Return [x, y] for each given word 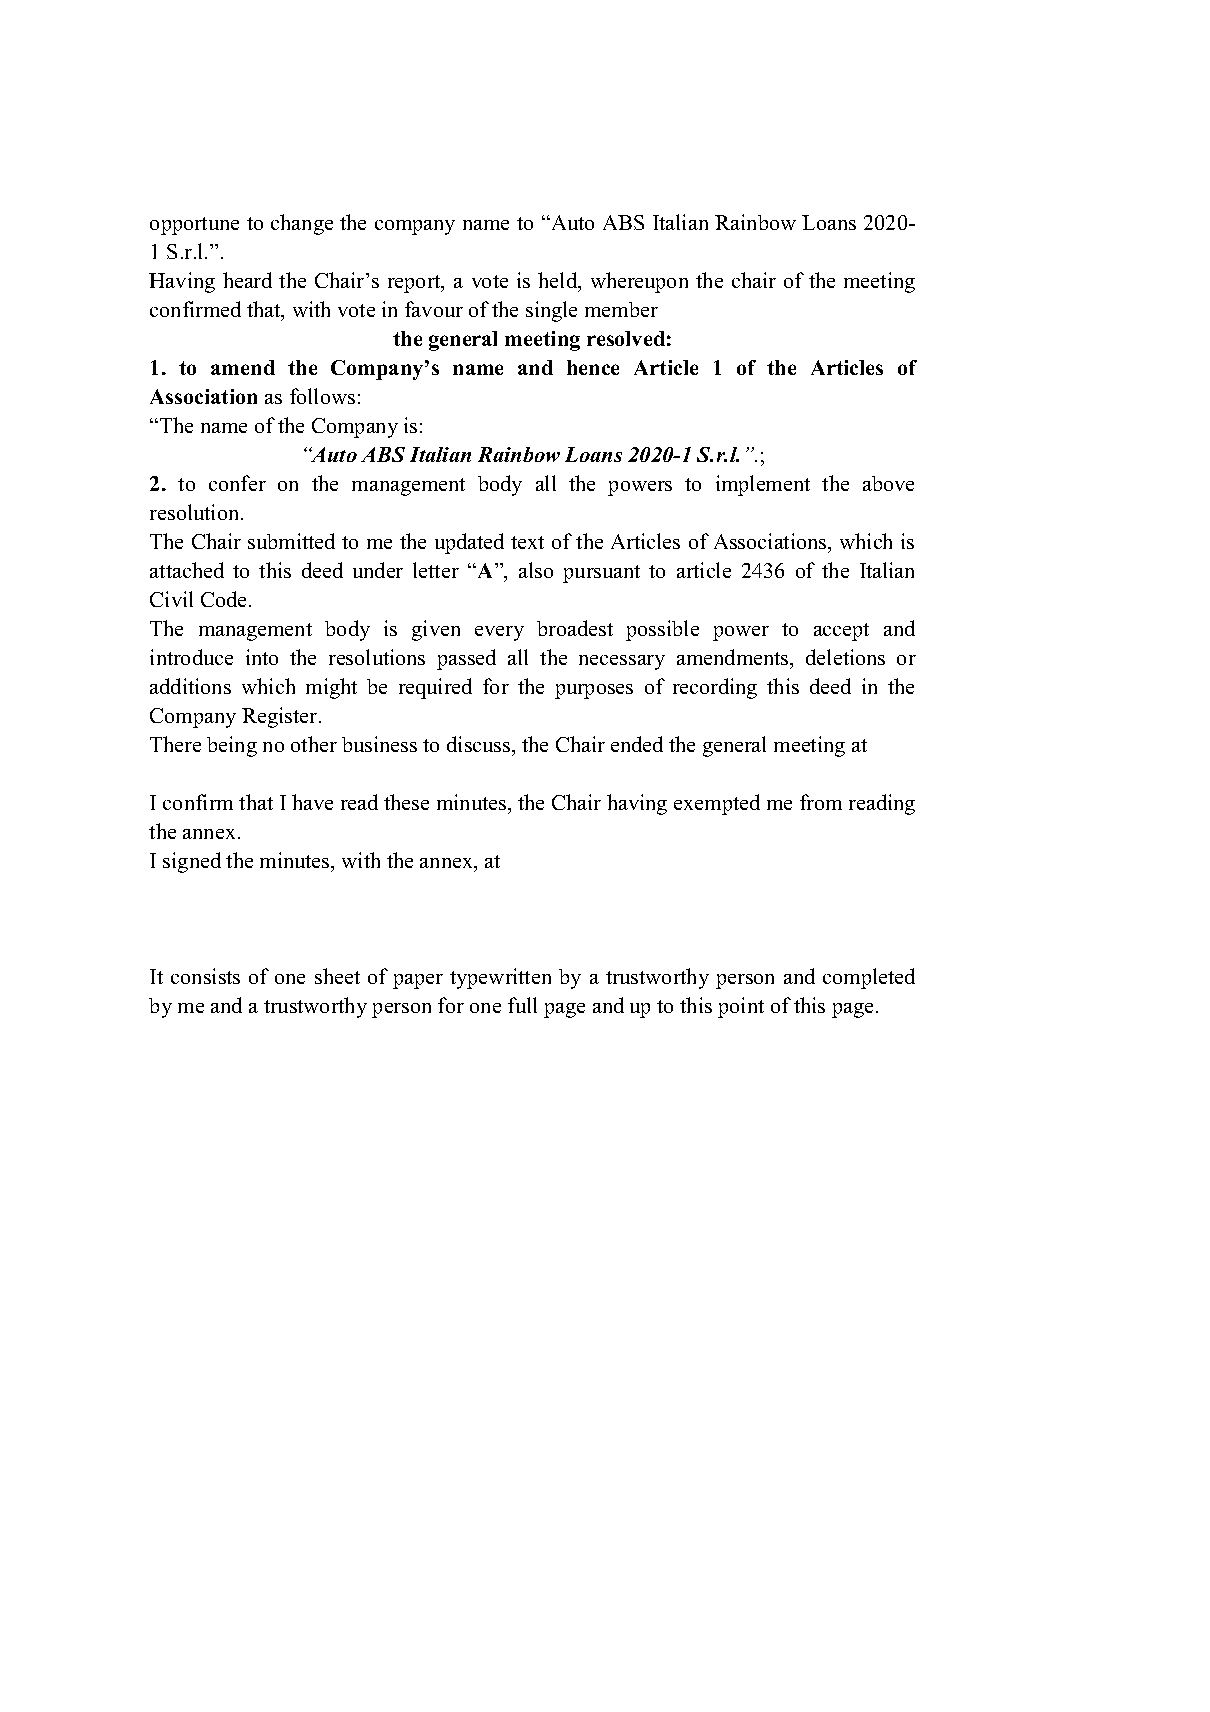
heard [247, 280]
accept [841, 632]
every [499, 633]
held [559, 281]
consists [205, 976]
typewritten [500, 978]
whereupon [639, 282]
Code [223, 599]
